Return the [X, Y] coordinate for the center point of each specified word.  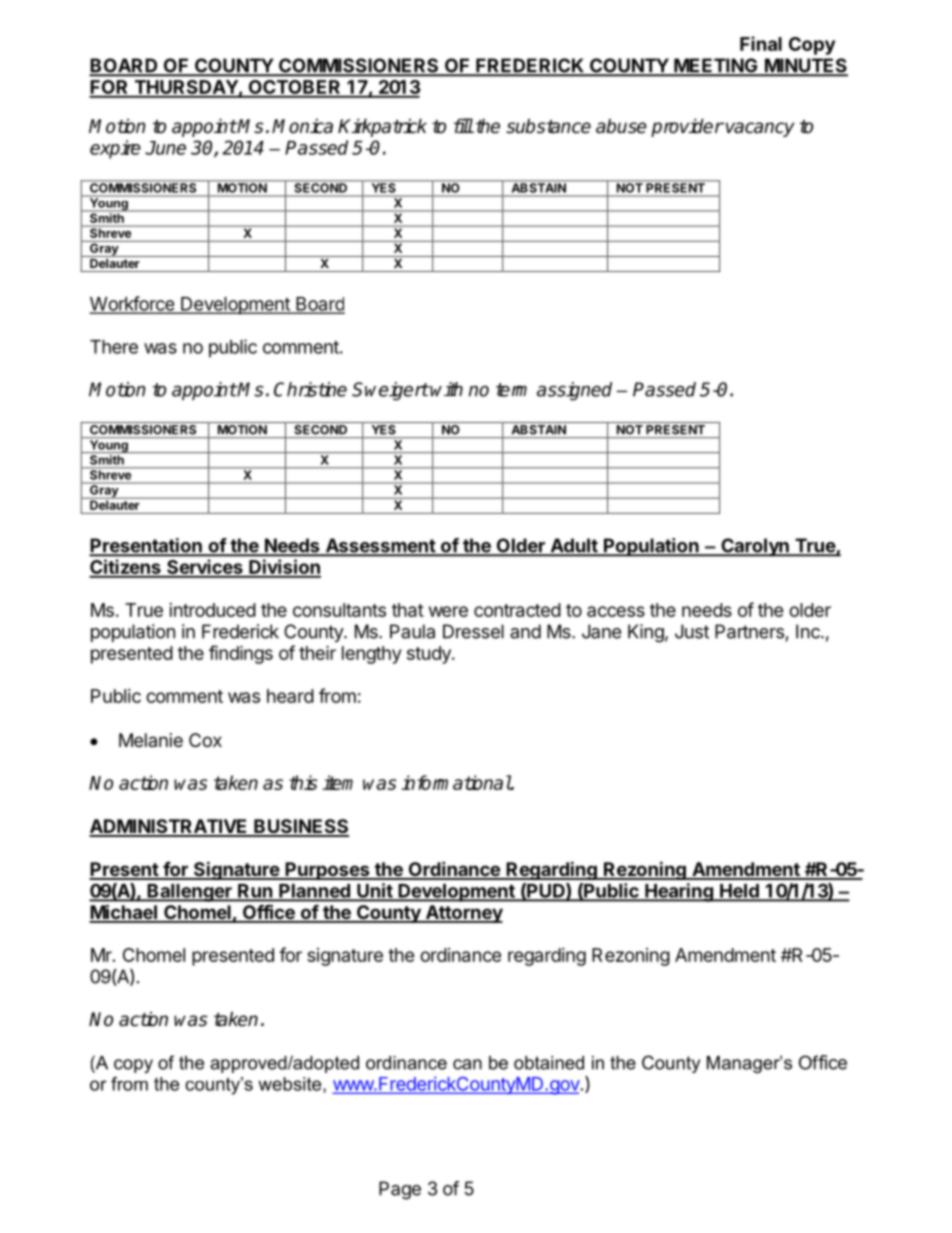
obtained [549, 1063]
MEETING [716, 66]
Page [400, 1190]
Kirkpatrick [382, 127]
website [291, 1085]
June [165, 148]
